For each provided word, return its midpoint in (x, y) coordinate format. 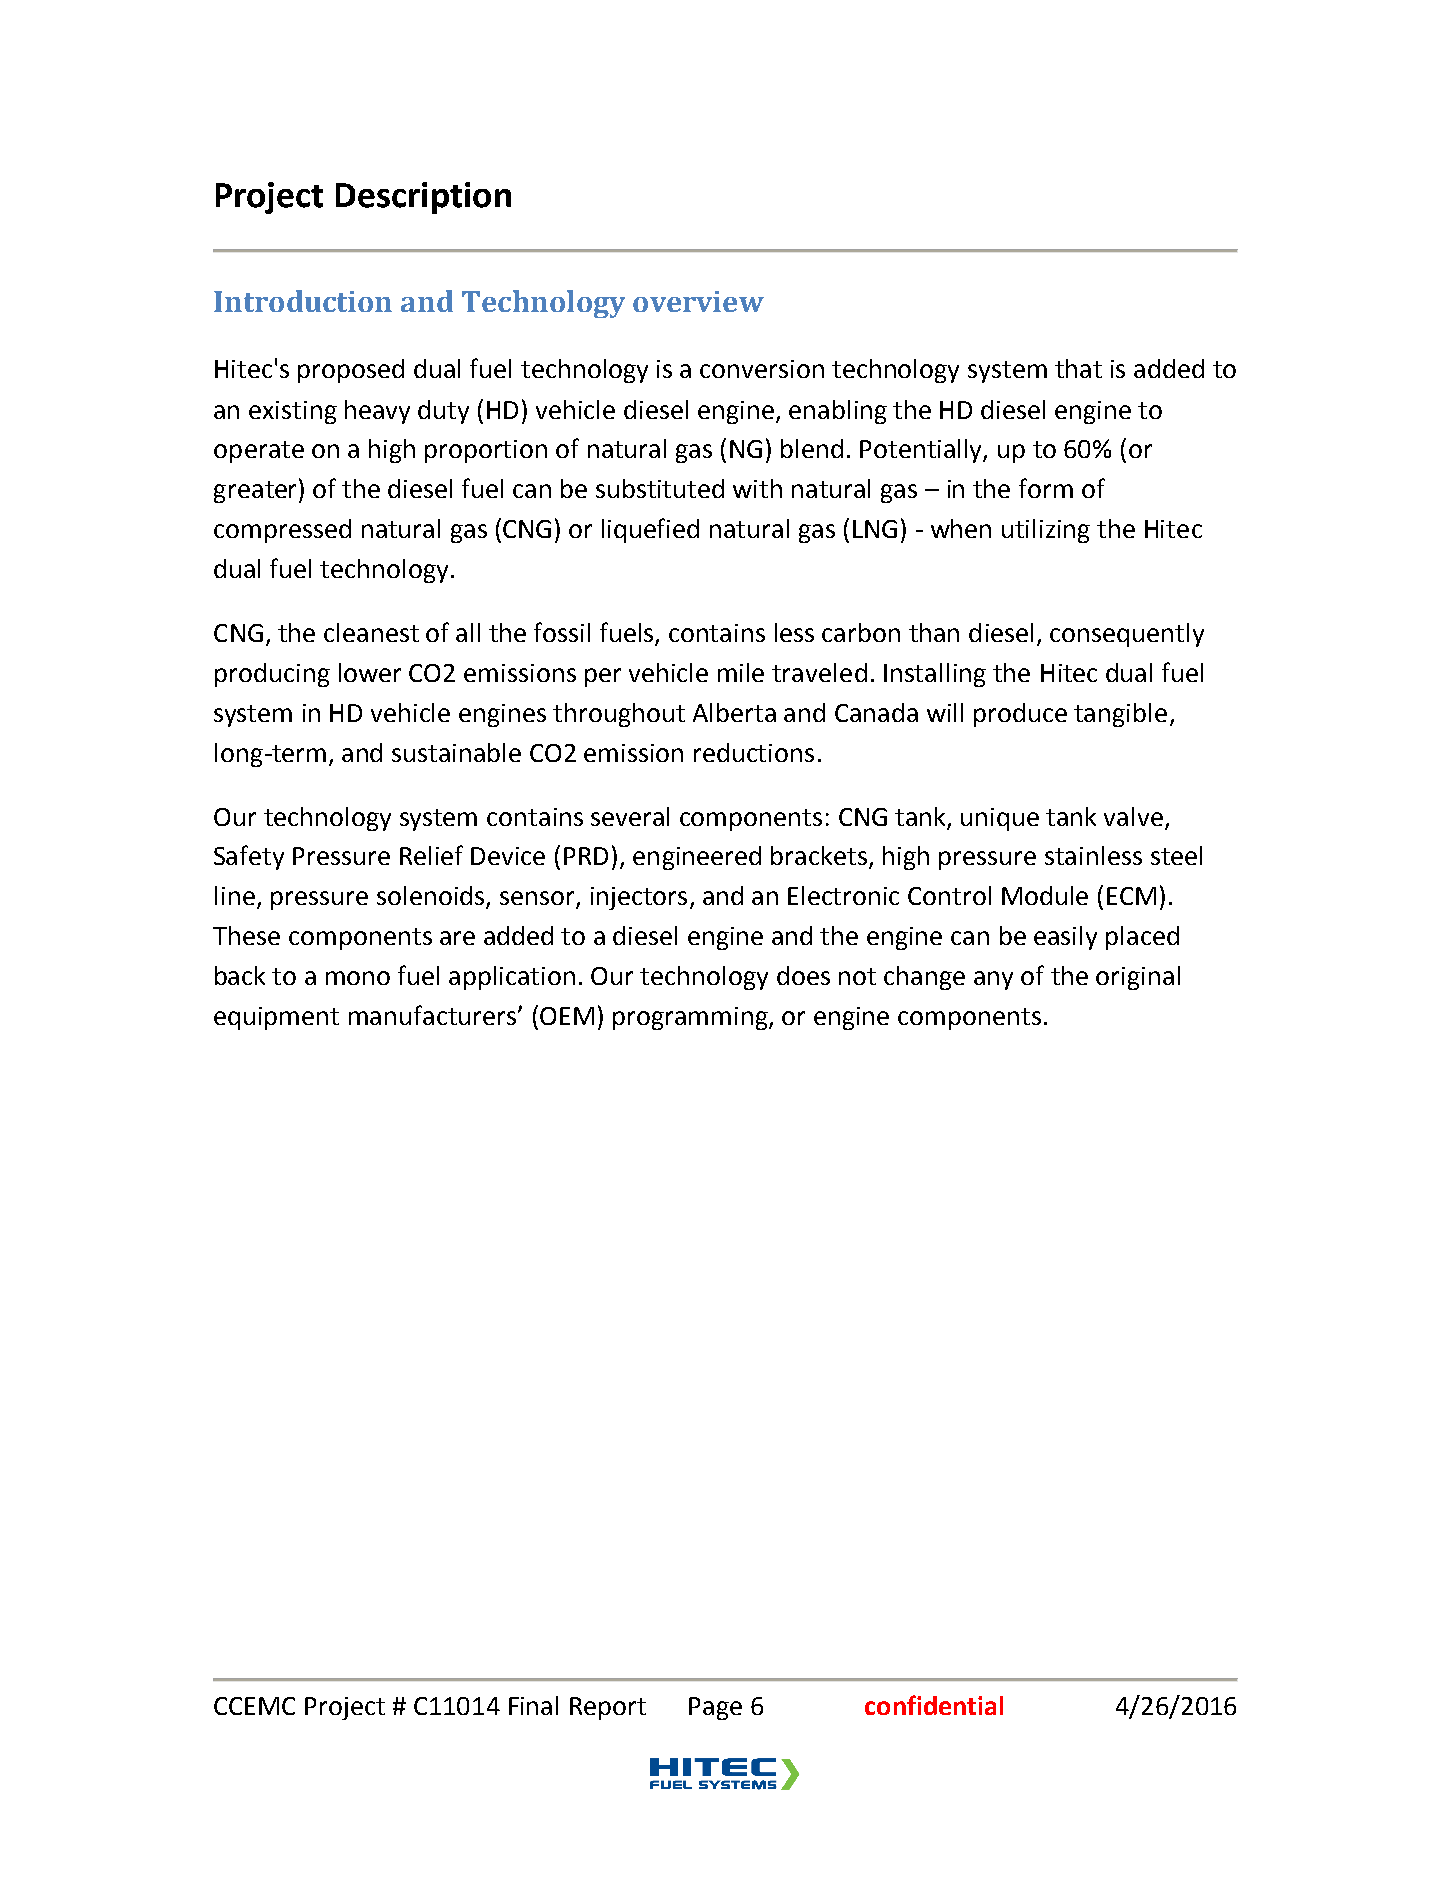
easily (1065, 938)
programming (691, 1018)
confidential (934, 1705)
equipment (276, 1018)
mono (358, 978)
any (993, 980)
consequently (1127, 635)
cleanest (371, 632)
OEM (567, 1016)
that (1078, 368)
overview (698, 301)
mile (741, 672)
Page (715, 1708)
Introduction (303, 301)
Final (533, 1705)
